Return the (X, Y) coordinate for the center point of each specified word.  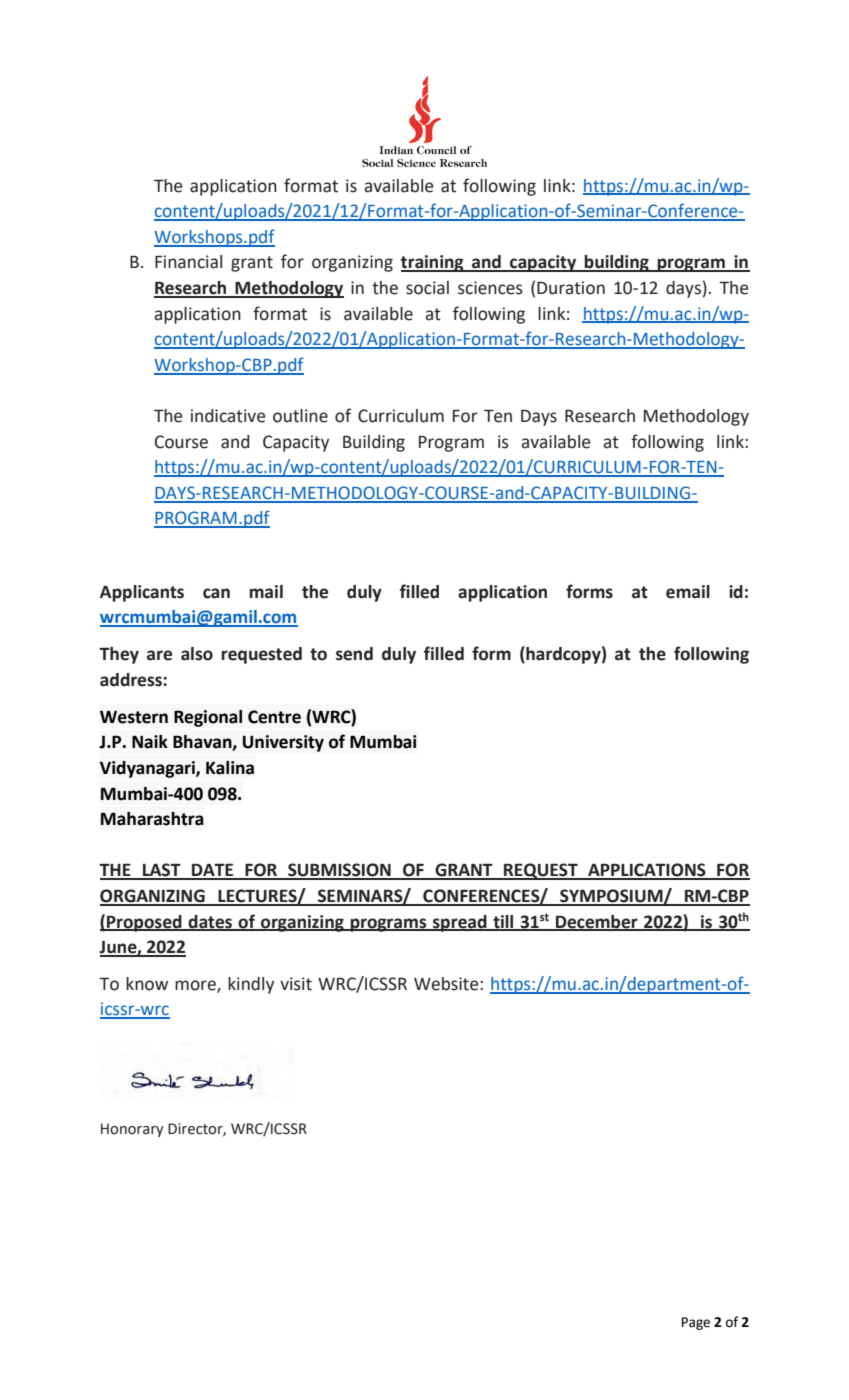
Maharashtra (152, 819)
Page (696, 1323)
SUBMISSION (339, 871)
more (196, 986)
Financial (188, 262)
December (597, 922)
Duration (571, 288)
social (427, 288)
